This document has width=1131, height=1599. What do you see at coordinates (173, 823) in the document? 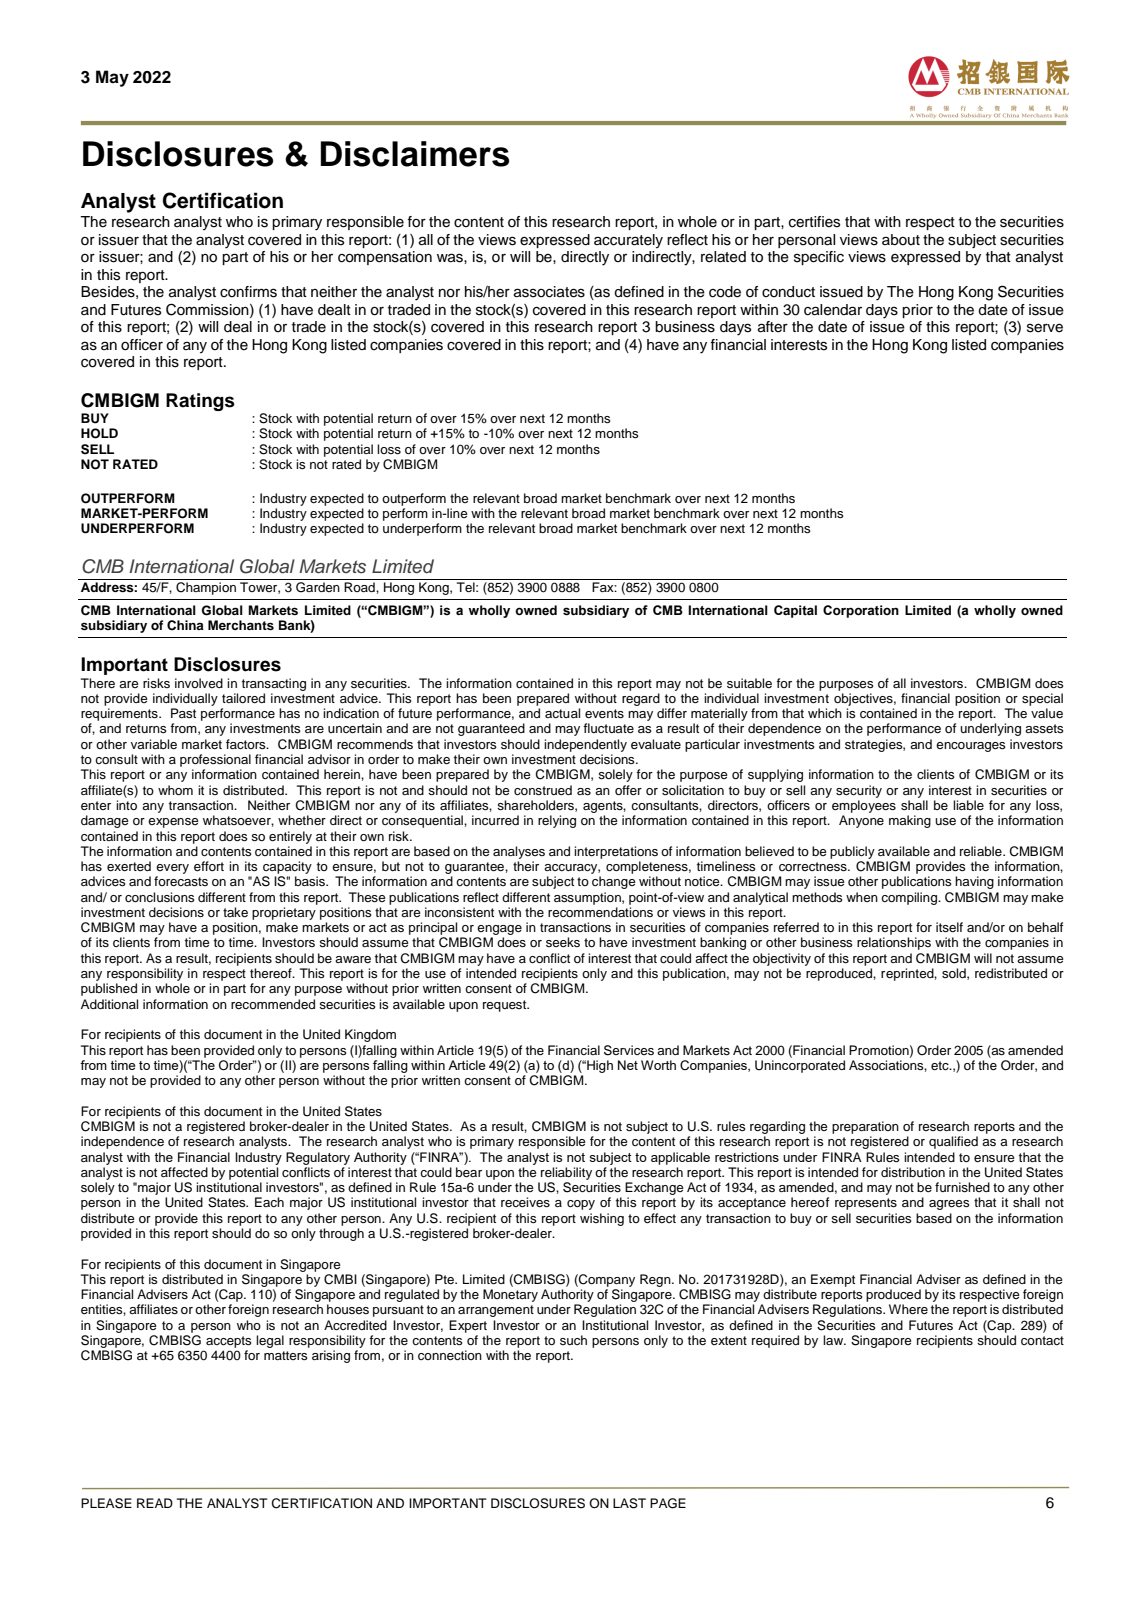
I see `expense` at bounding box center [173, 823].
